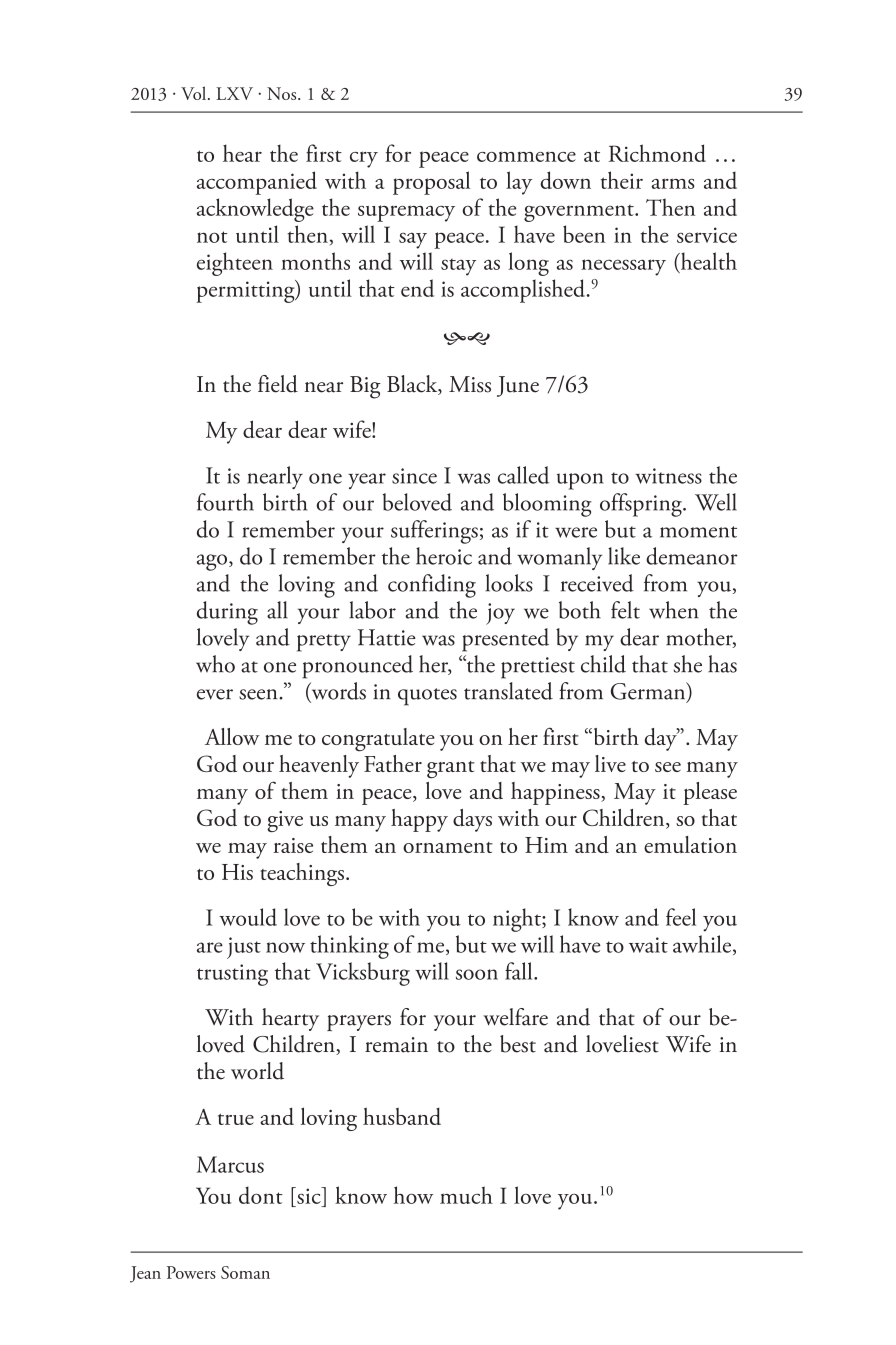 The width and height of the screenshot is (896, 1345). Describe the element at coordinates (431, 183) in the screenshot. I see `proposal` at that location.
